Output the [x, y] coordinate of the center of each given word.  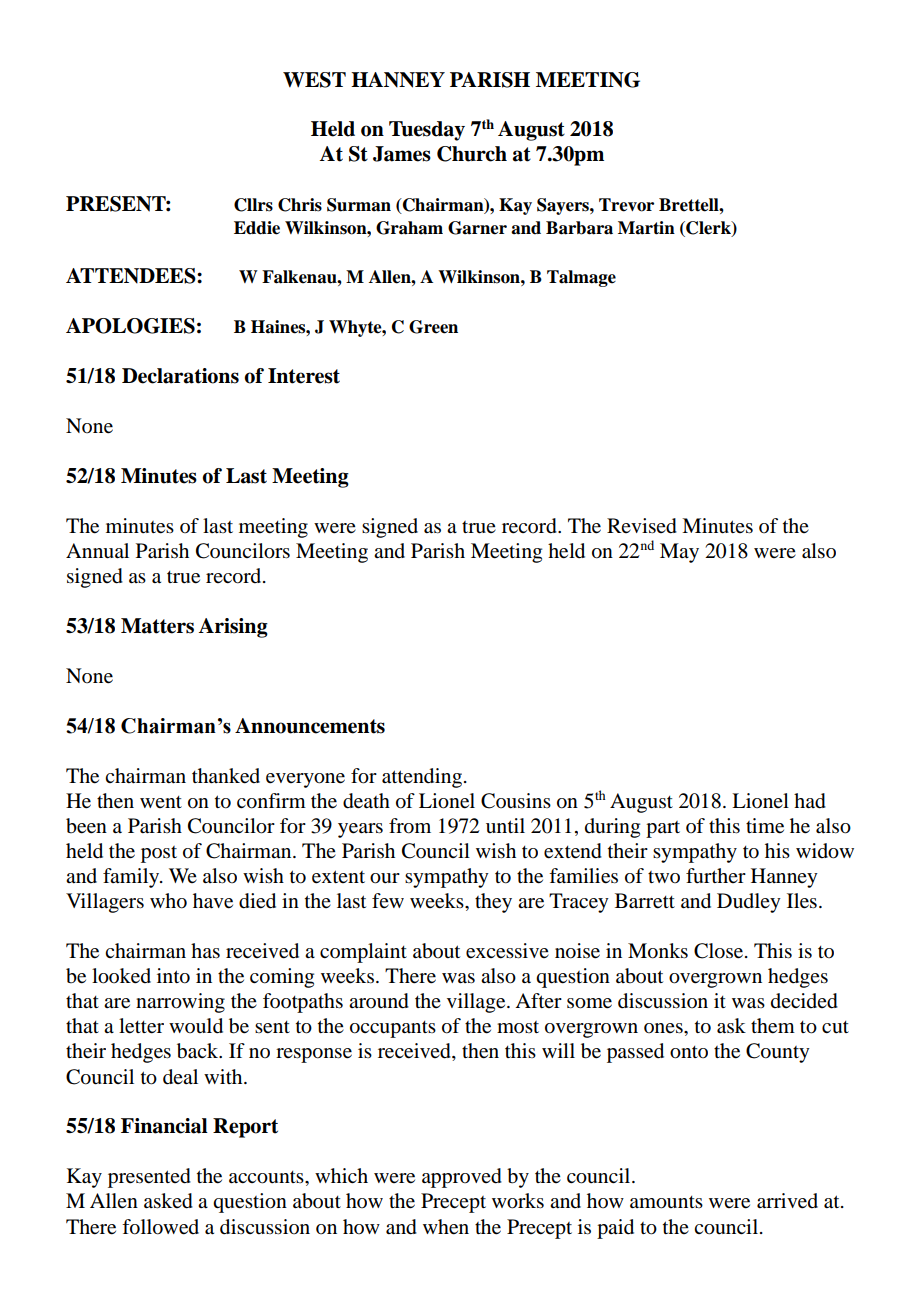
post [159, 854]
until [505, 825]
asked [168, 1201]
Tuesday [427, 131]
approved [462, 1178]
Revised [642, 526]
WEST [314, 80]
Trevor [626, 205]
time [765, 826]
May [679, 553]
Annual [97, 551]
